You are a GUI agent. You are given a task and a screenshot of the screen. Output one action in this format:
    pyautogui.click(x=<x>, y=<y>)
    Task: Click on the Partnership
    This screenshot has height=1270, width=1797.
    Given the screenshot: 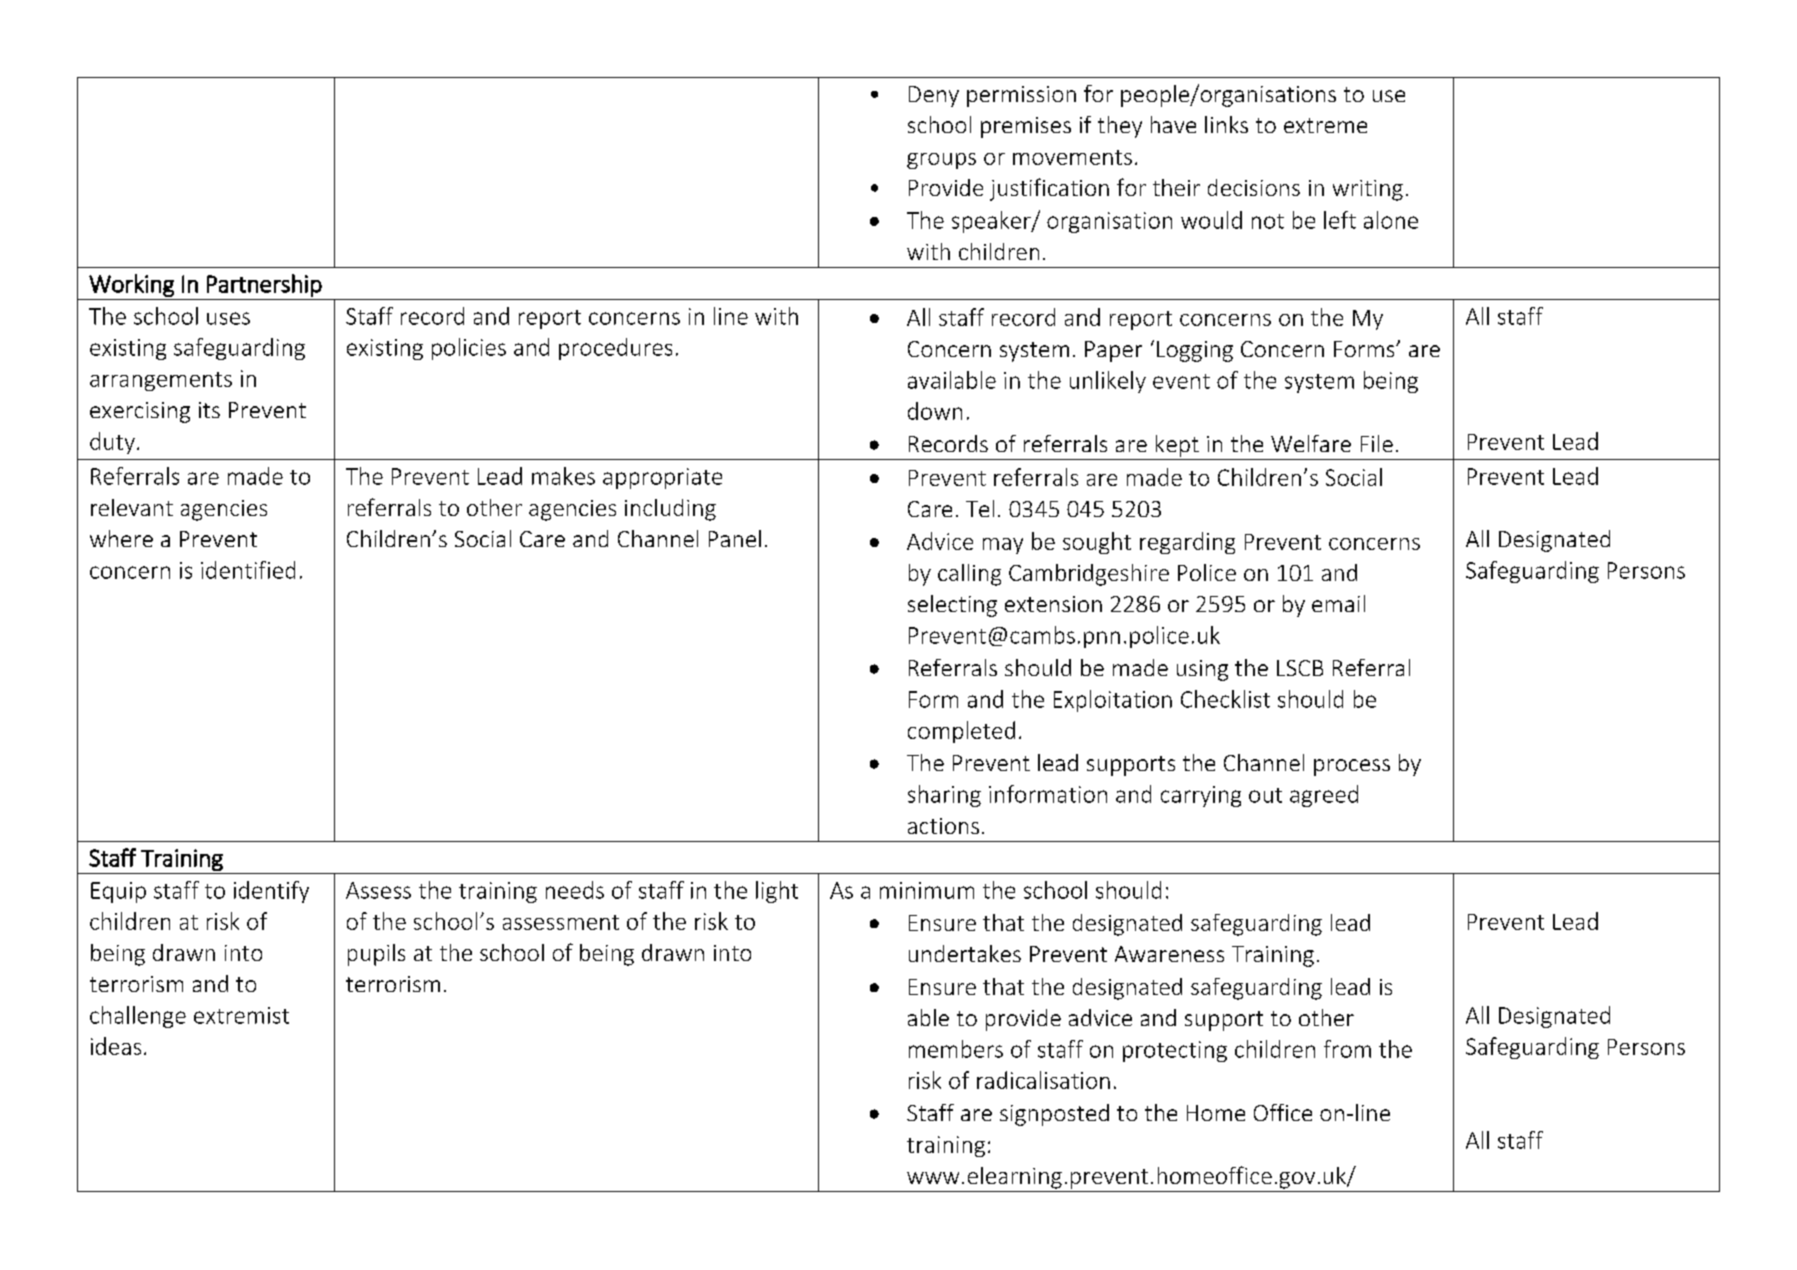 What is the action you would take?
    pyautogui.click(x=264, y=285)
